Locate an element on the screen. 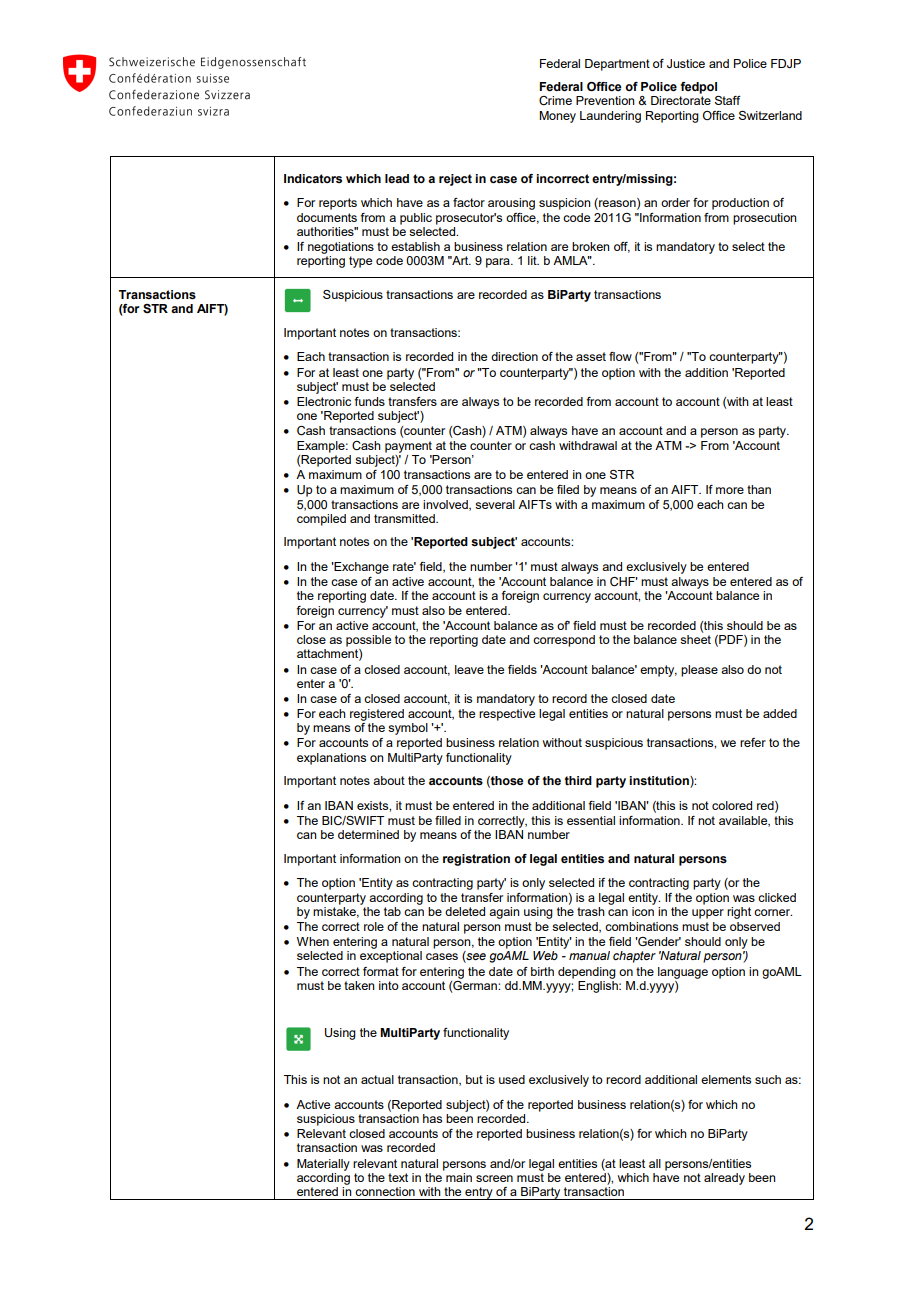 Image resolution: width=924 pixels, height=1308 pixels. third is located at coordinates (578, 780).
